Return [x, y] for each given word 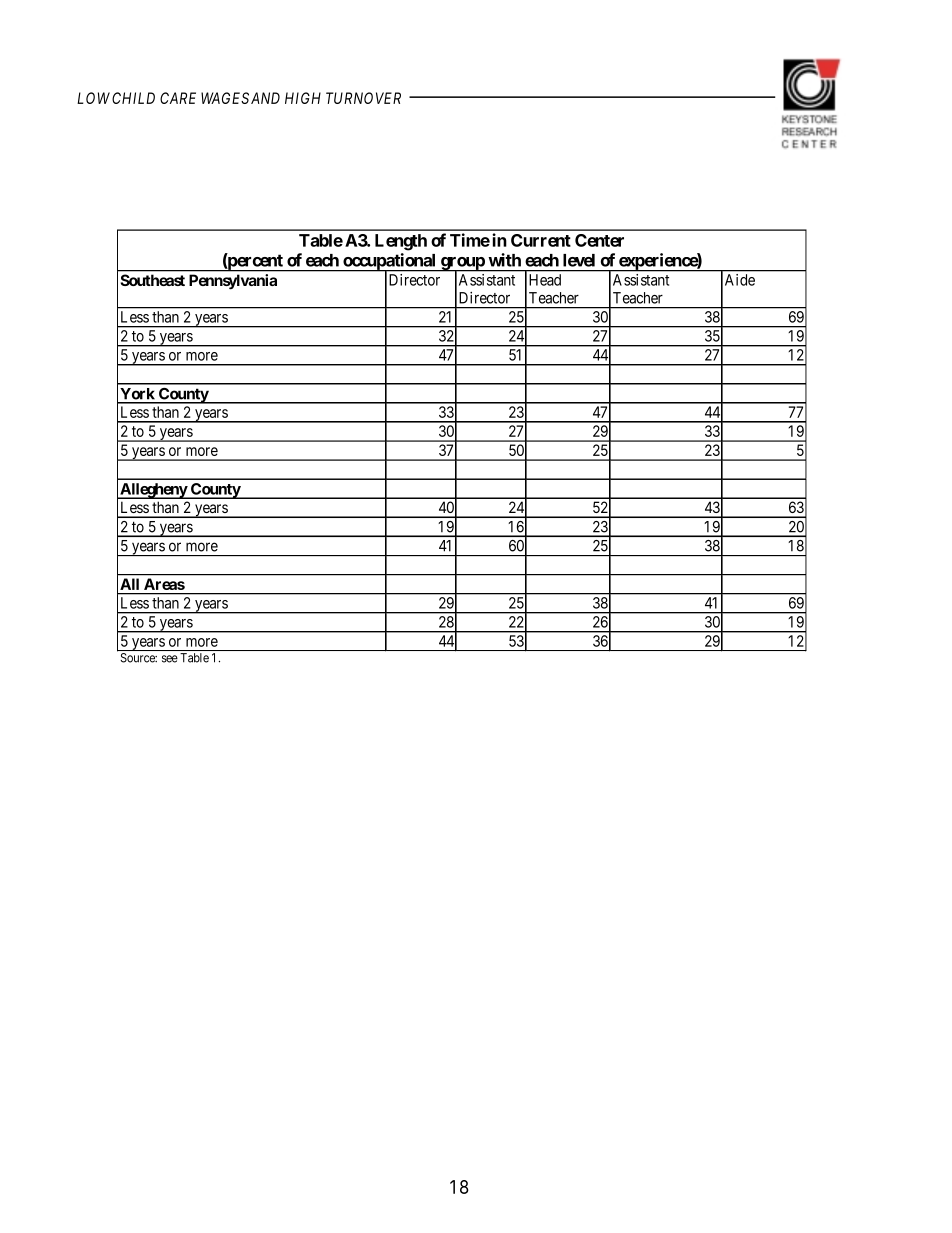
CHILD [133, 98]
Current [541, 240]
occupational [389, 262]
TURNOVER [363, 98]
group [462, 264]
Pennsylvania [233, 282]
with [504, 260]
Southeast [152, 280]
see [170, 659]
